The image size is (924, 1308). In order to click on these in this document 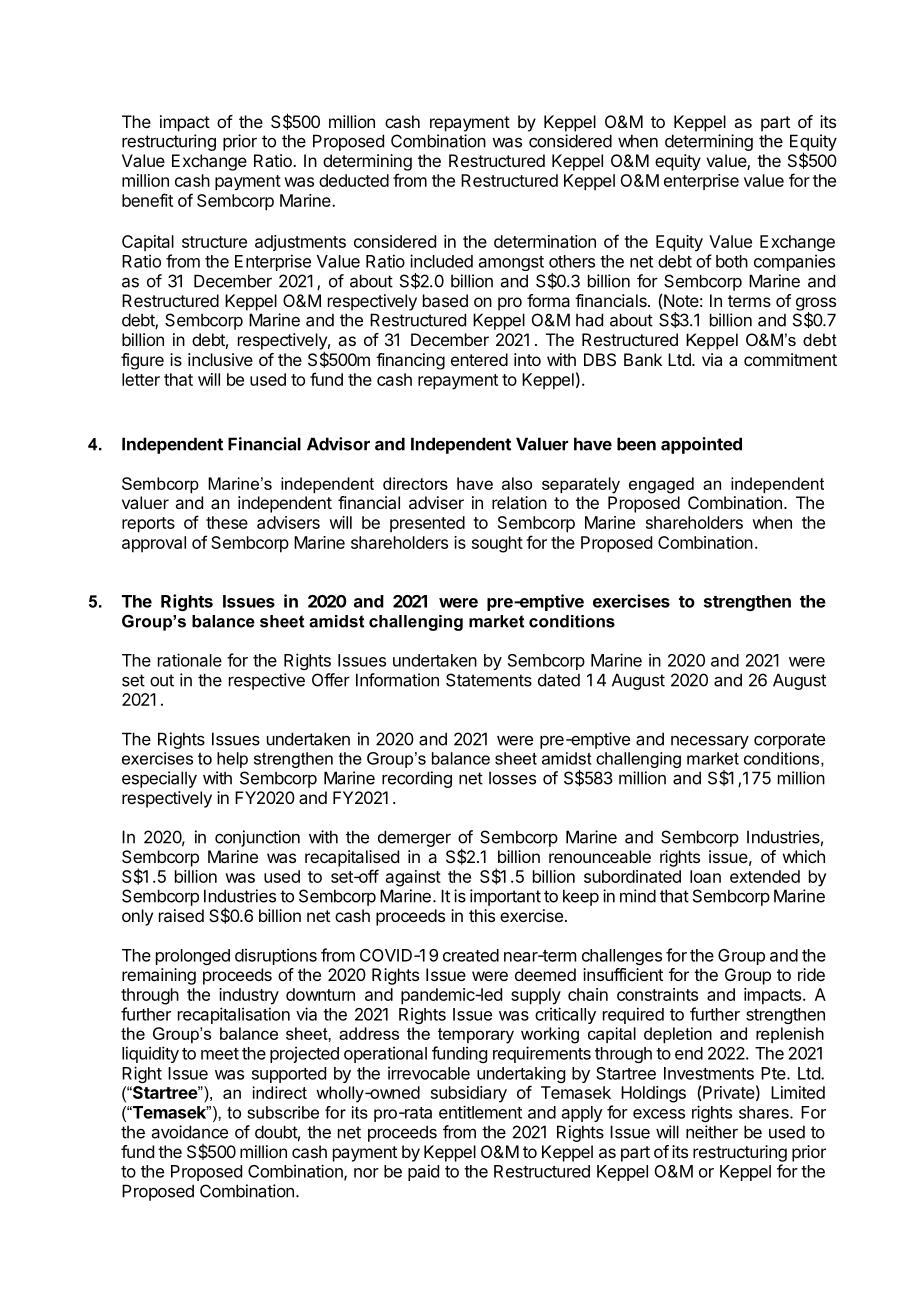, I will do `click(227, 522)`.
